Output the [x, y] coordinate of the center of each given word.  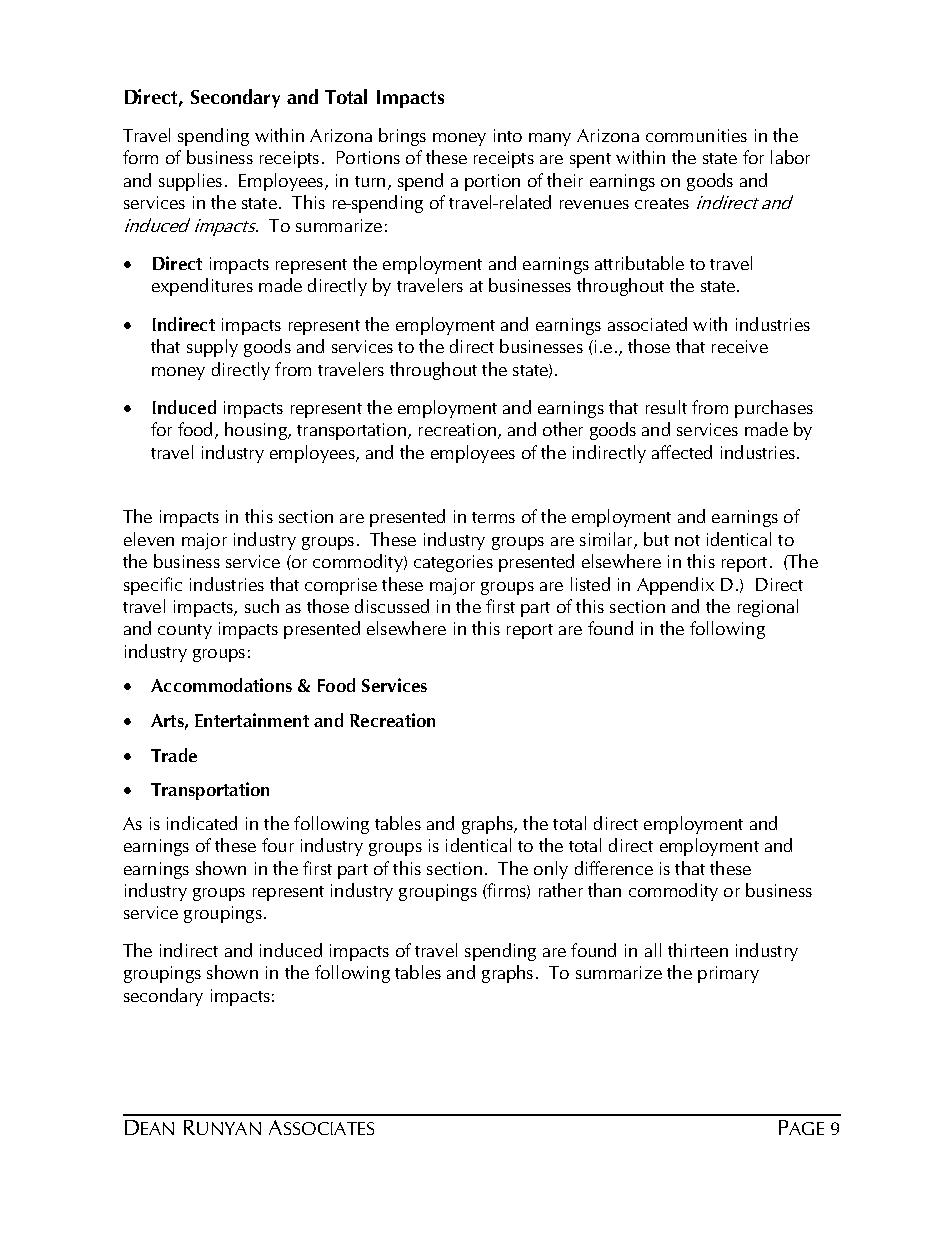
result [666, 407]
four [278, 845]
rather [561, 890]
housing [257, 431]
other [563, 429]
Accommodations [221, 685]
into [508, 135]
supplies [190, 182]
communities [696, 135]
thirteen [698, 950]
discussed [392, 606]
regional [768, 608]
